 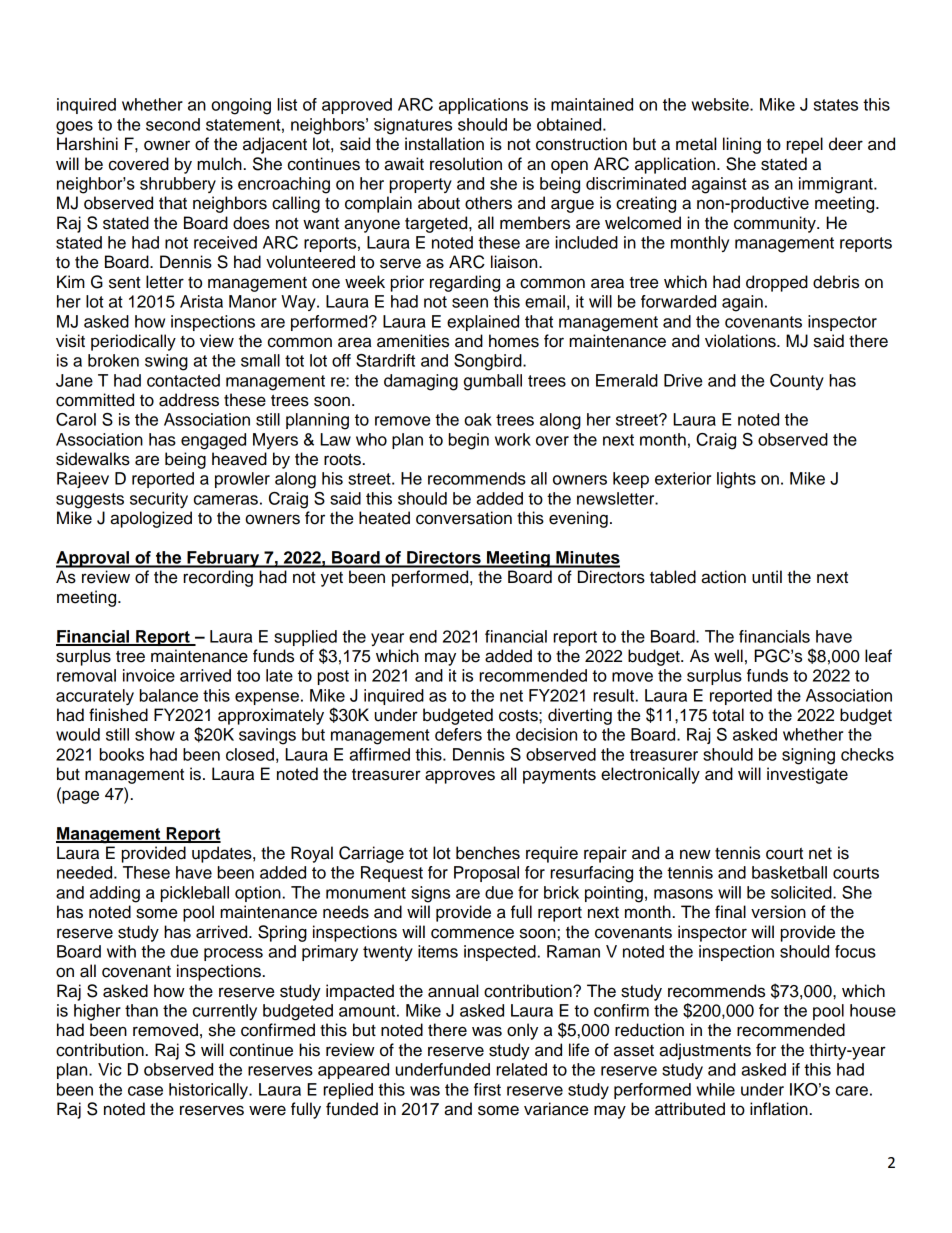 I want to click on first, so click(x=487, y=1089).
